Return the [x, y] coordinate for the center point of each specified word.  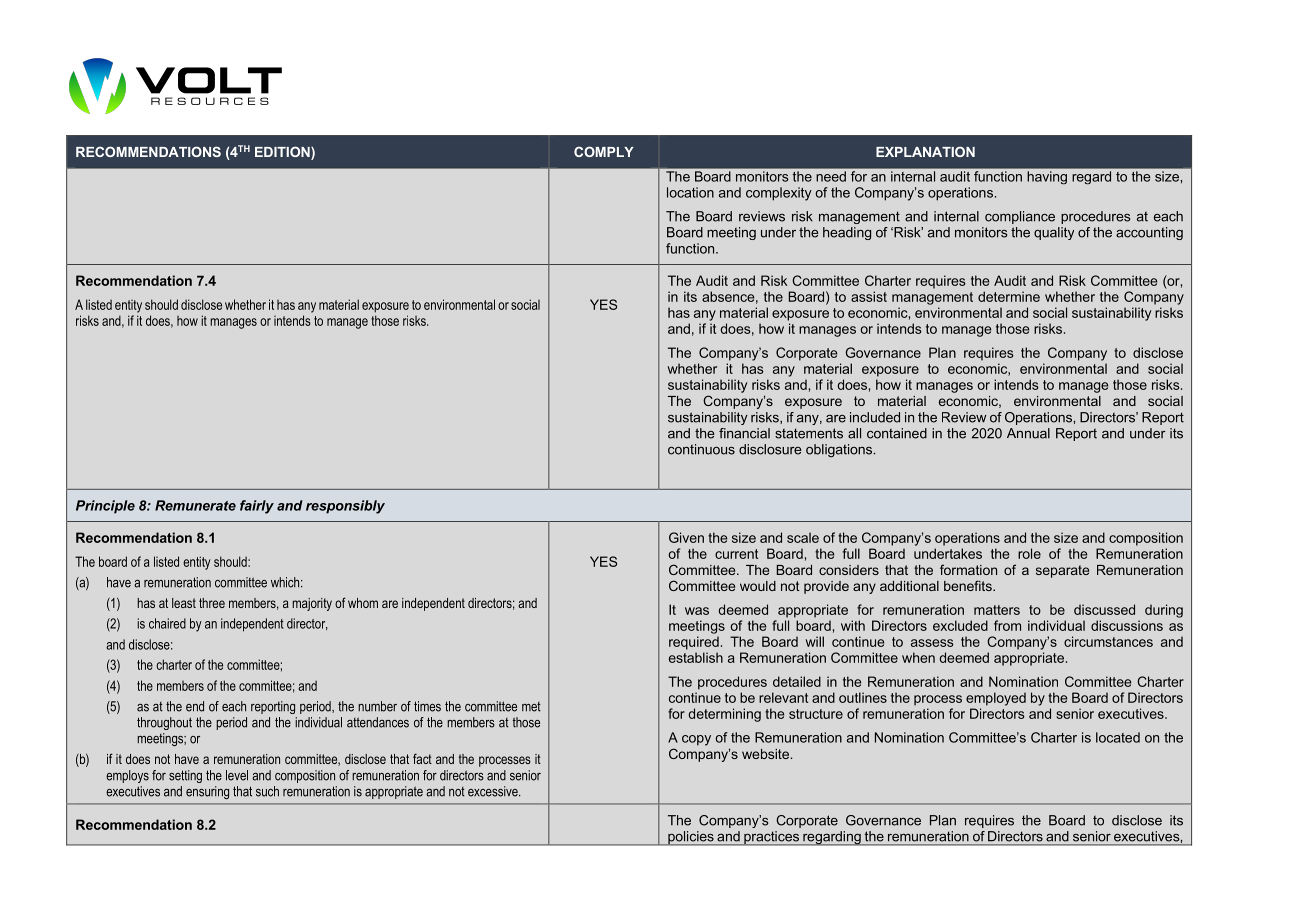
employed [996, 699]
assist [869, 296]
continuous [701, 449]
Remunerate [195, 505]
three [212, 603]
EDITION [283, 153]
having [1047, 177]
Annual [1028, 433]
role [1029, 553]
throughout [164, 723]
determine [1009, 296]
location [690, 192]
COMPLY [604, 151]
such [267, 791]
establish [696, 657]
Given [686, 537]
